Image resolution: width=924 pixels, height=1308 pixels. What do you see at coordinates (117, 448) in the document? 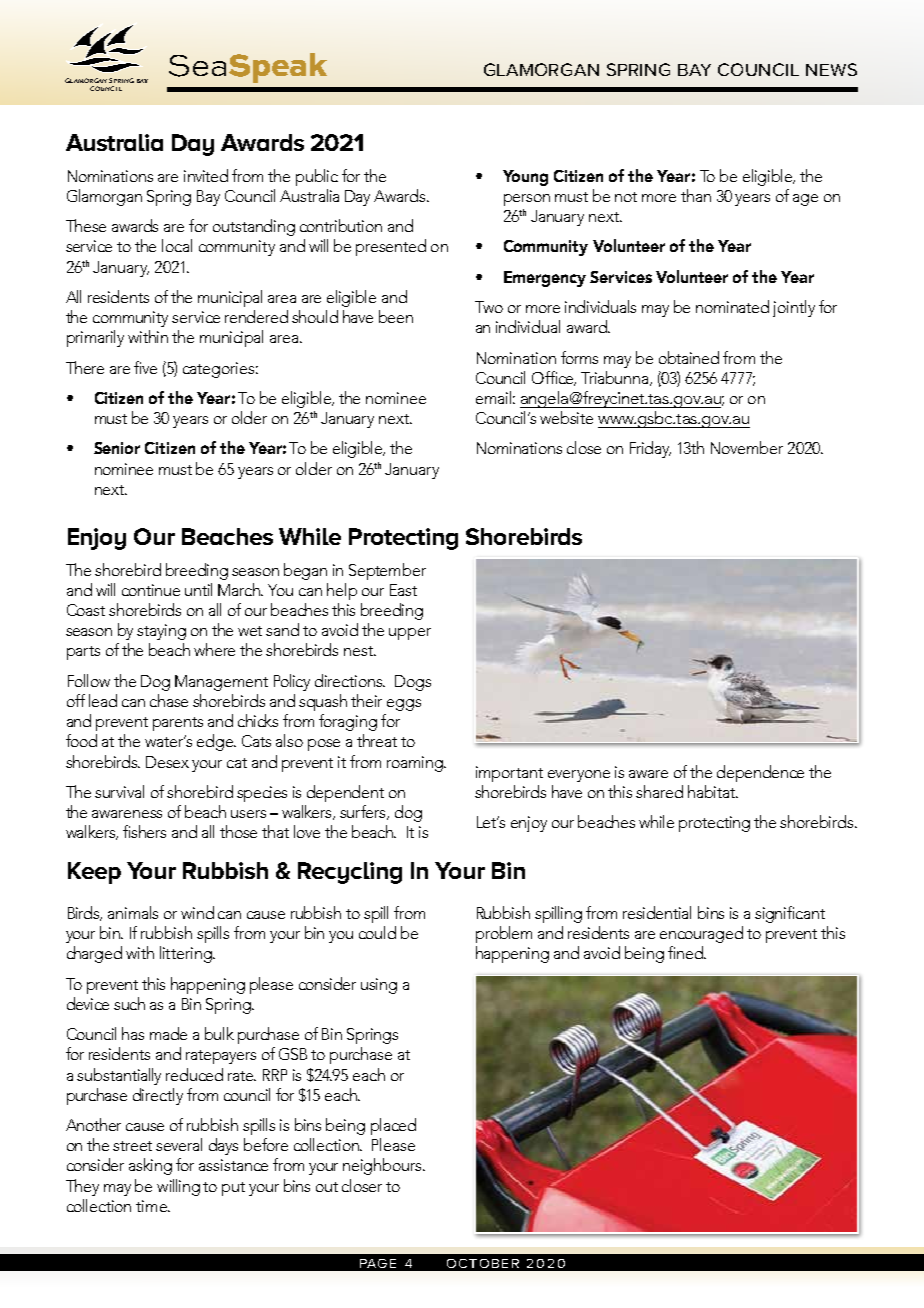
I see `Senior` at bounding box center [117, 448].
